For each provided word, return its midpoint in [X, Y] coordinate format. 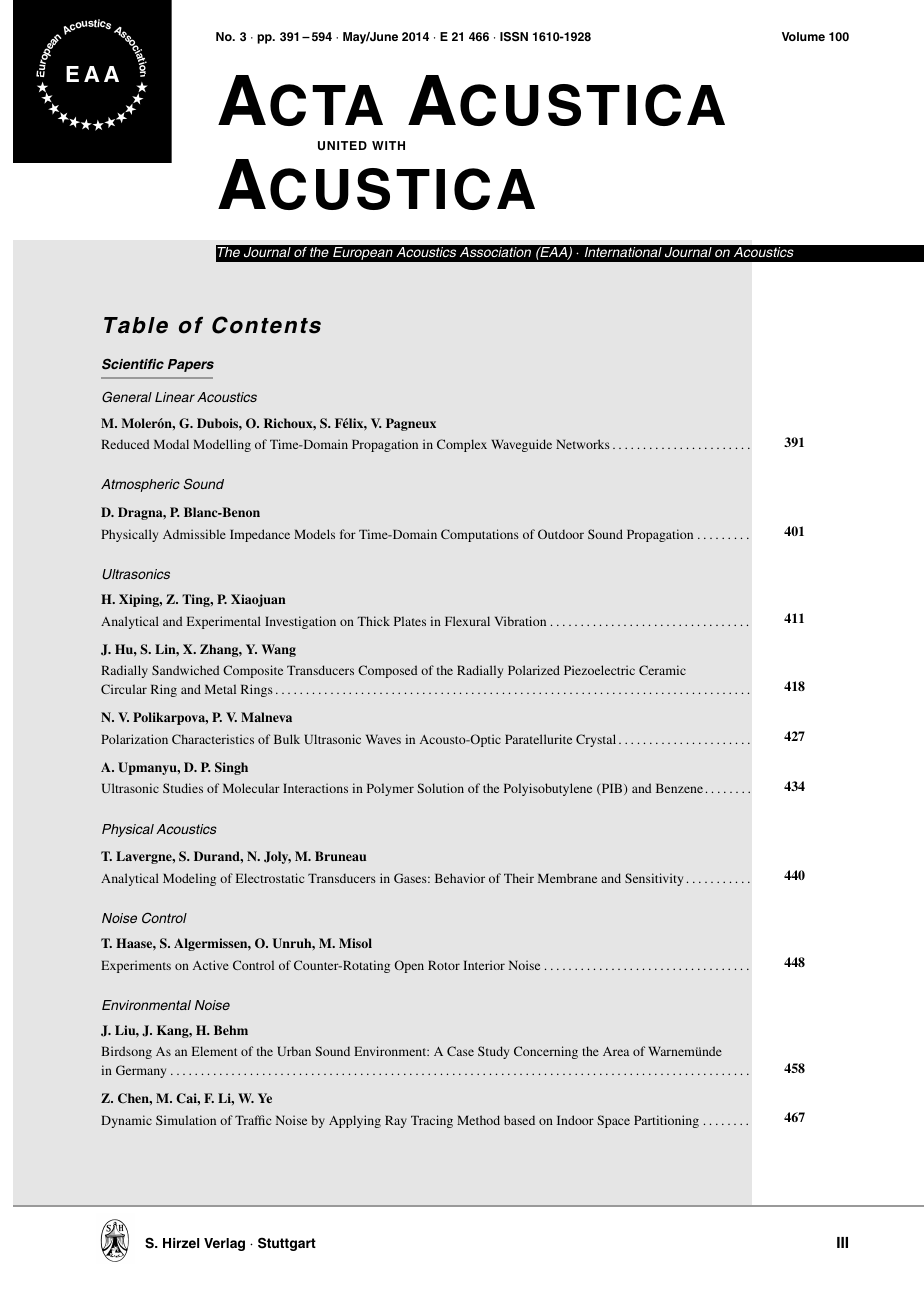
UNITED [342, 146]
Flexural [467, 621]
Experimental [224, 622]
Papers [191, 365]
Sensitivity [654, 879]
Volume [803, 36]
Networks [583, 444]
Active [211, 965]
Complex [462, 445]
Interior [484, 965]
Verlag [224, 1244]
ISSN [514, 37]
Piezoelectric [599, 670]
